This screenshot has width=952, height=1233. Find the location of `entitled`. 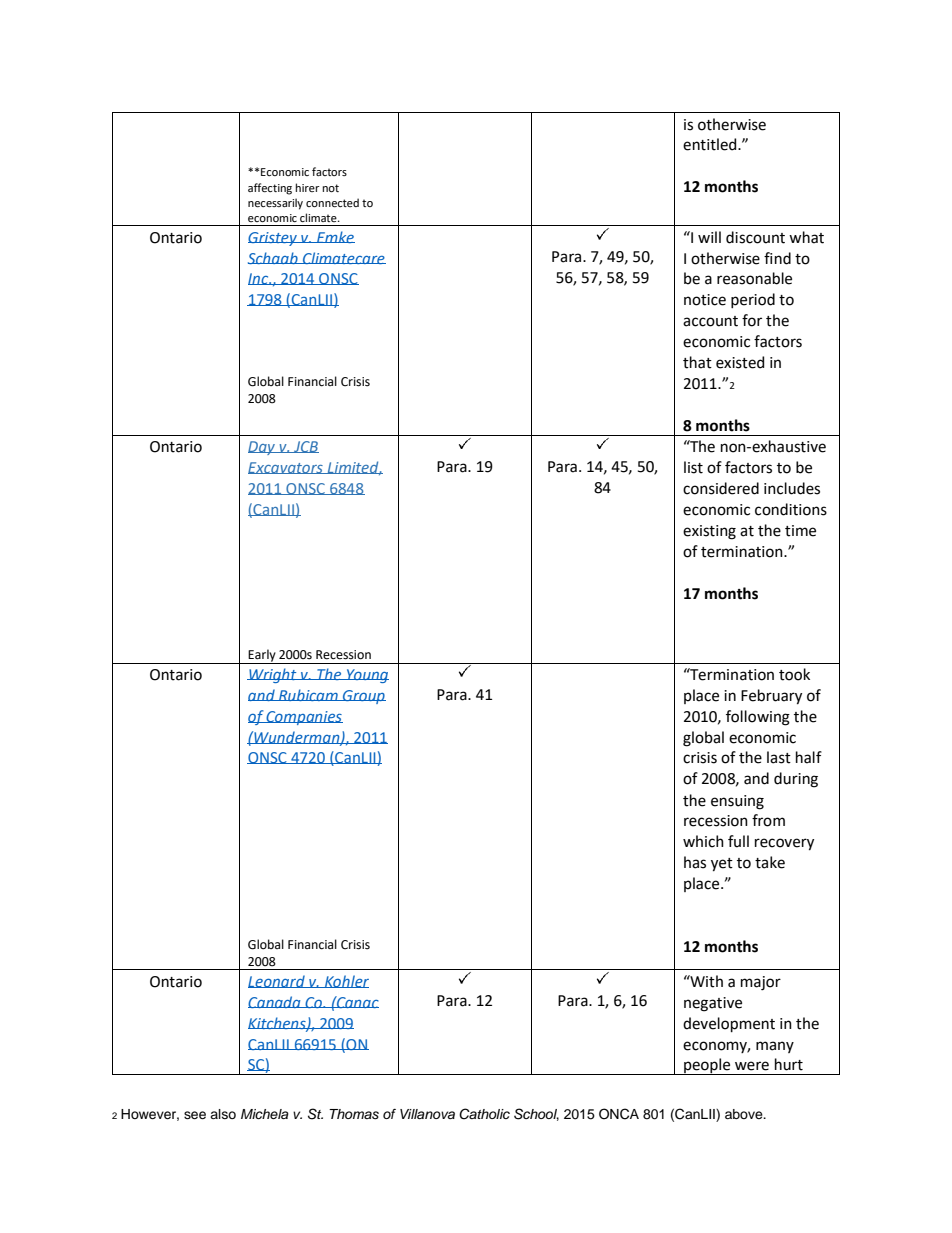

entitled is located at coordinates (711, 144).
